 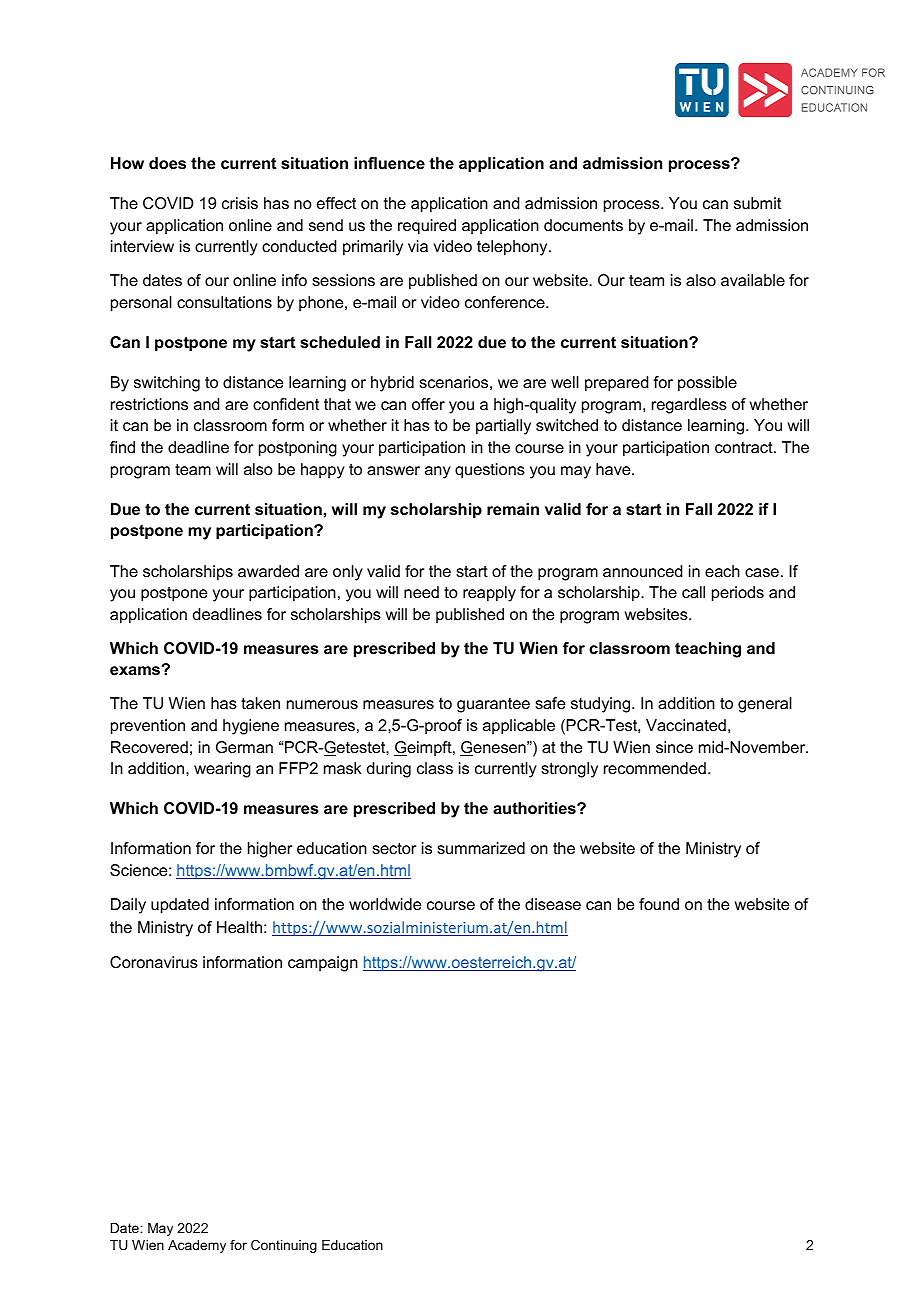 What do you see at coordinates (757, 203) in the document?
I see `submit` at bounding box center [757, 203].
